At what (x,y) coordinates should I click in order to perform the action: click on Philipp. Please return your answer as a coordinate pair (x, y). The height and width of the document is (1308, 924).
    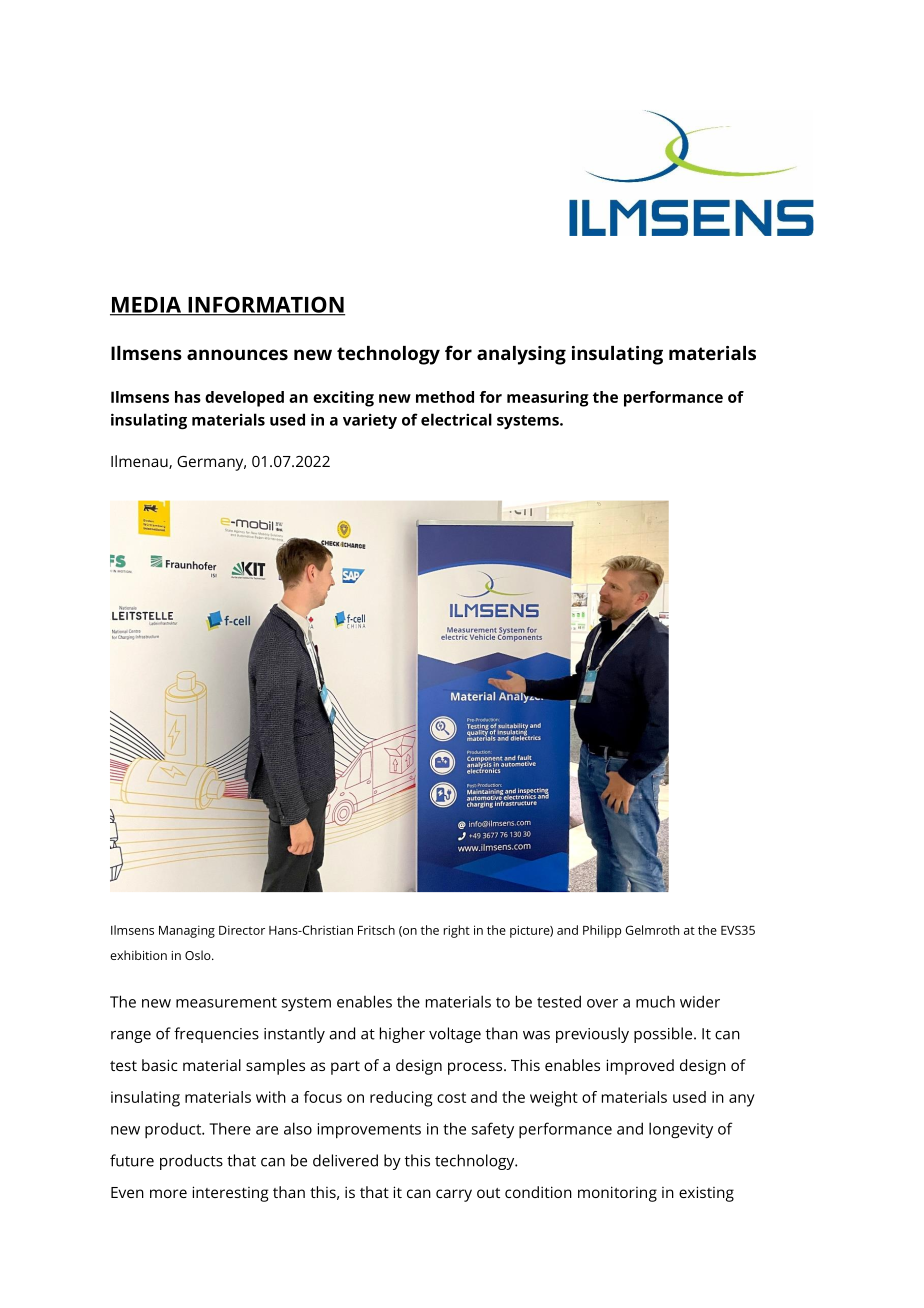
    Looking at the image, I should click on (602, 931).
